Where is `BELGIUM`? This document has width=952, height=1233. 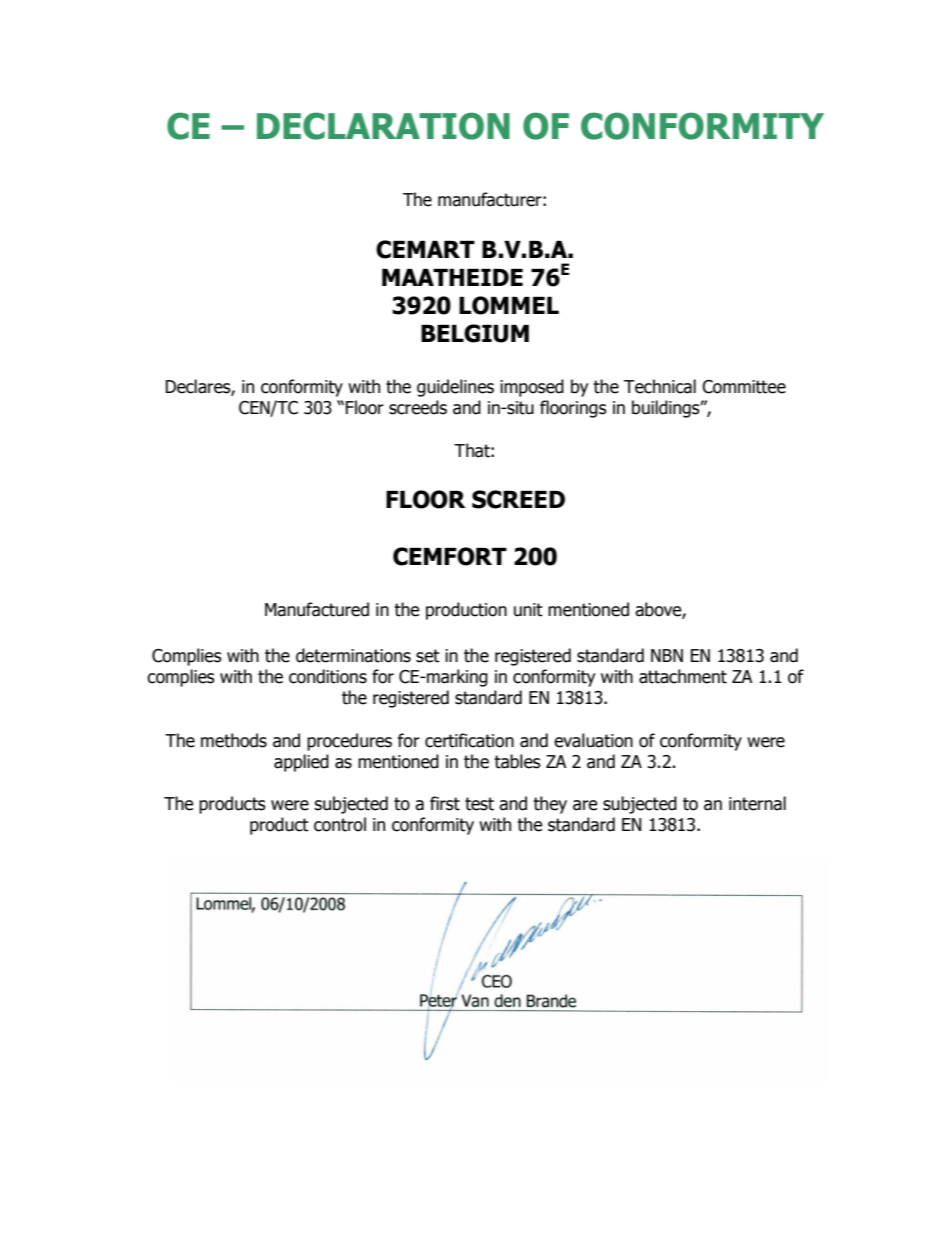 BELGIUM is located at coordinates (475, 333).
